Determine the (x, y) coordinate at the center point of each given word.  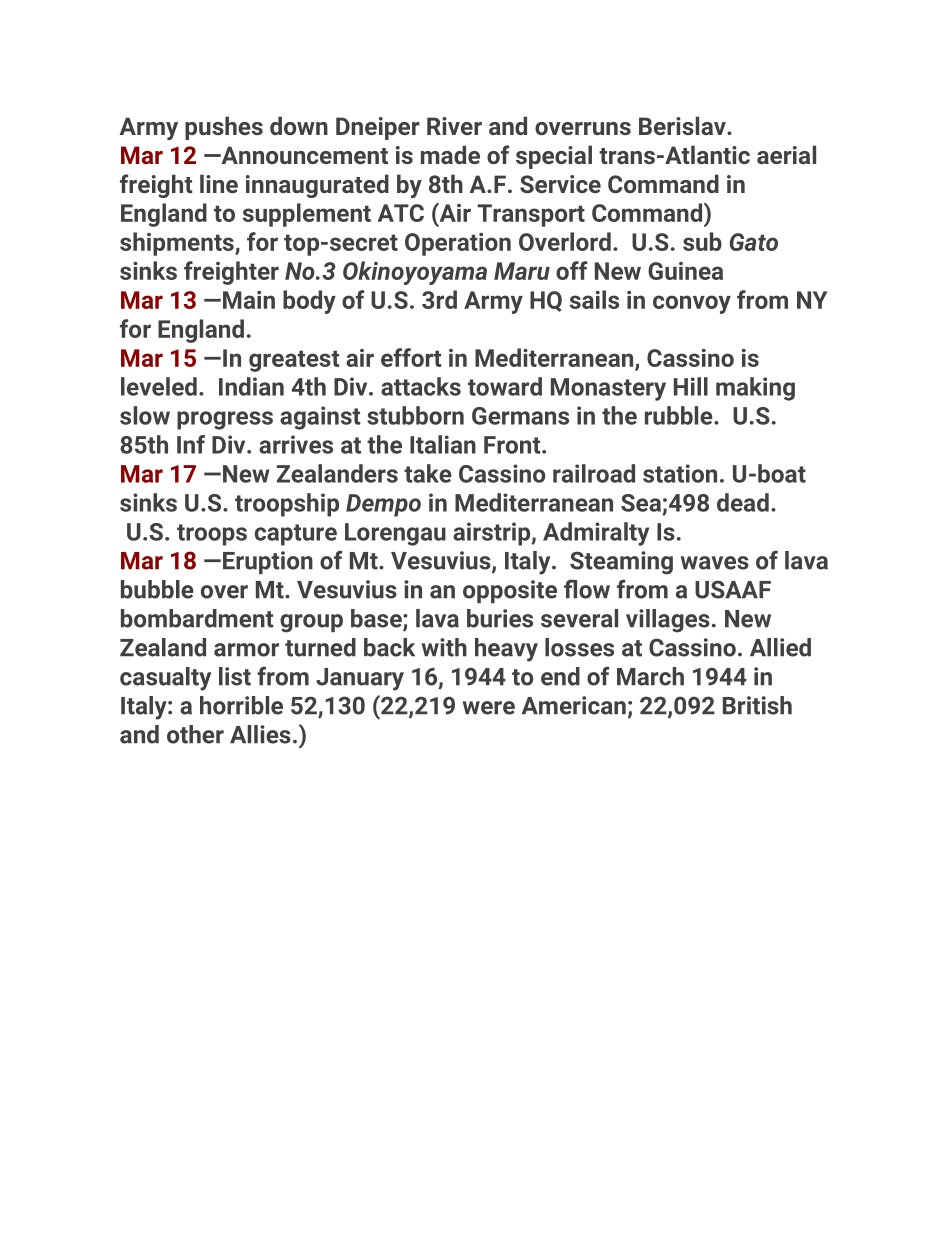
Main (249, 300)
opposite (510, 591)
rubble (680, 415)
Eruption (268, 562)
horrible (241, 705)
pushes (224, 128)
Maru (522, 271)
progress (225, 420)
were (489, 708)
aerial (786, 154)
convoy (692, 304)
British (757, 705)
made (450, 154)
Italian (443, 444)
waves (715, 563)
